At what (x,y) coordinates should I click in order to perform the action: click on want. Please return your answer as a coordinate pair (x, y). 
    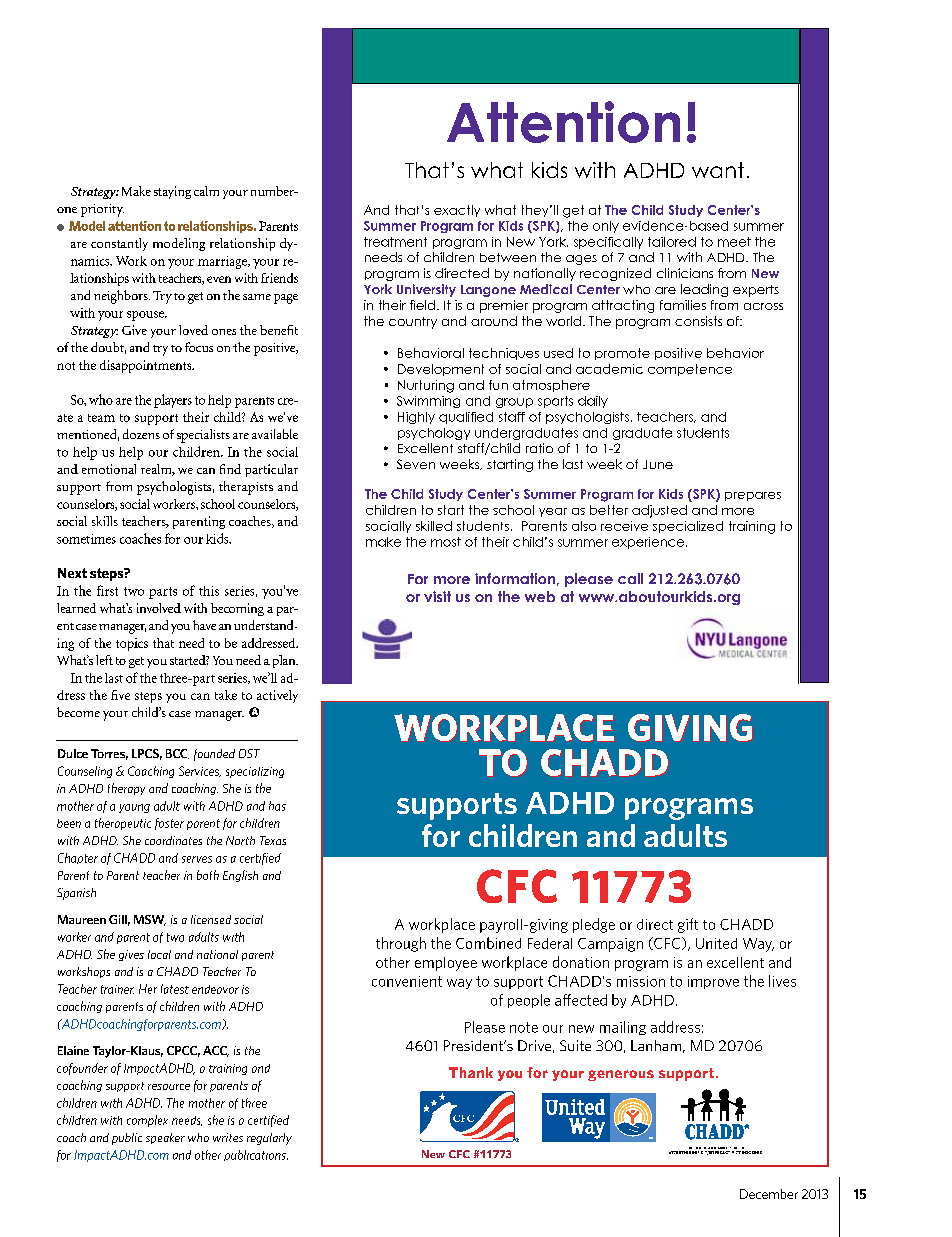
    Looking at the image, I should click on (718, 170).
